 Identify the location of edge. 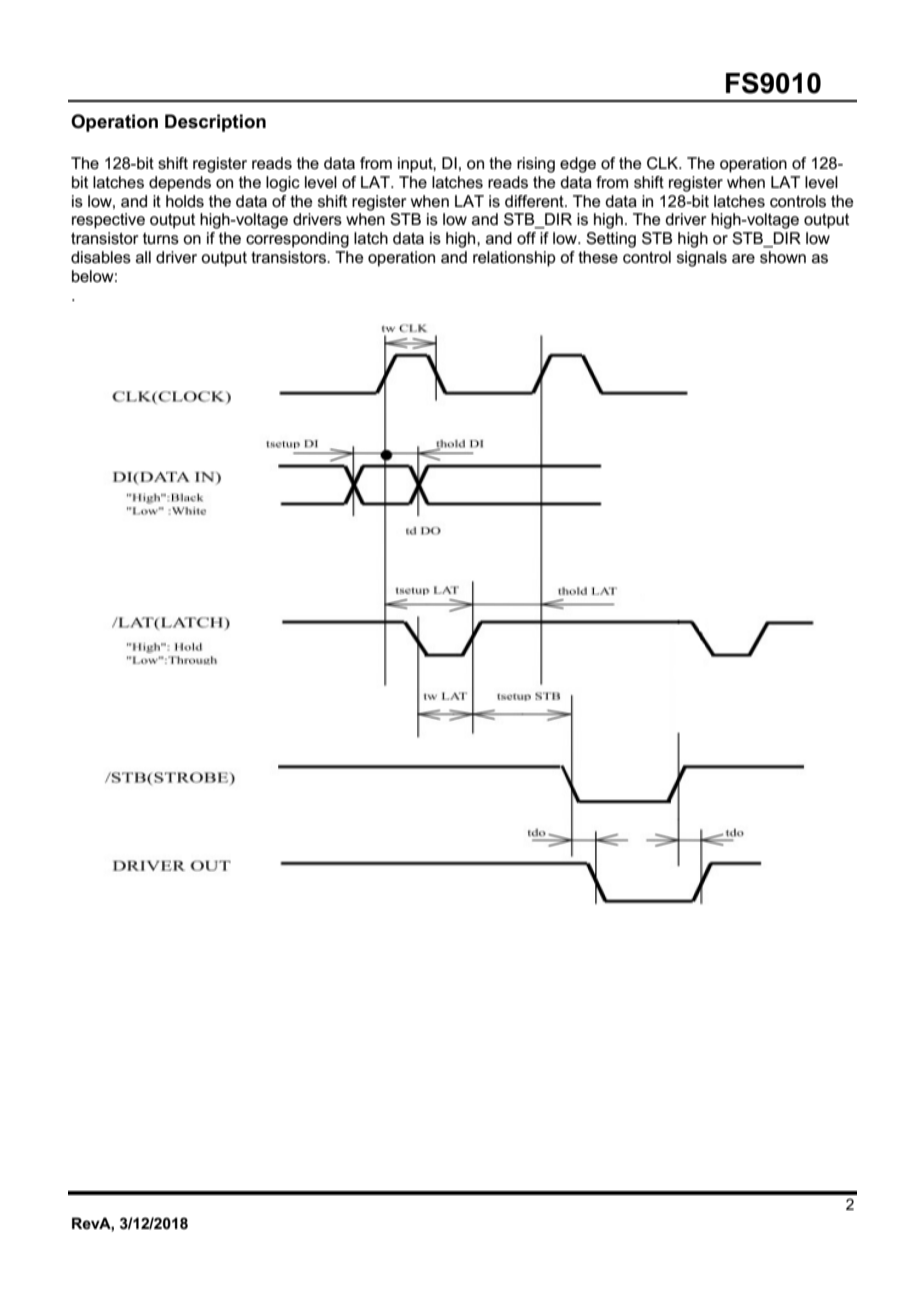
(578, 165).
